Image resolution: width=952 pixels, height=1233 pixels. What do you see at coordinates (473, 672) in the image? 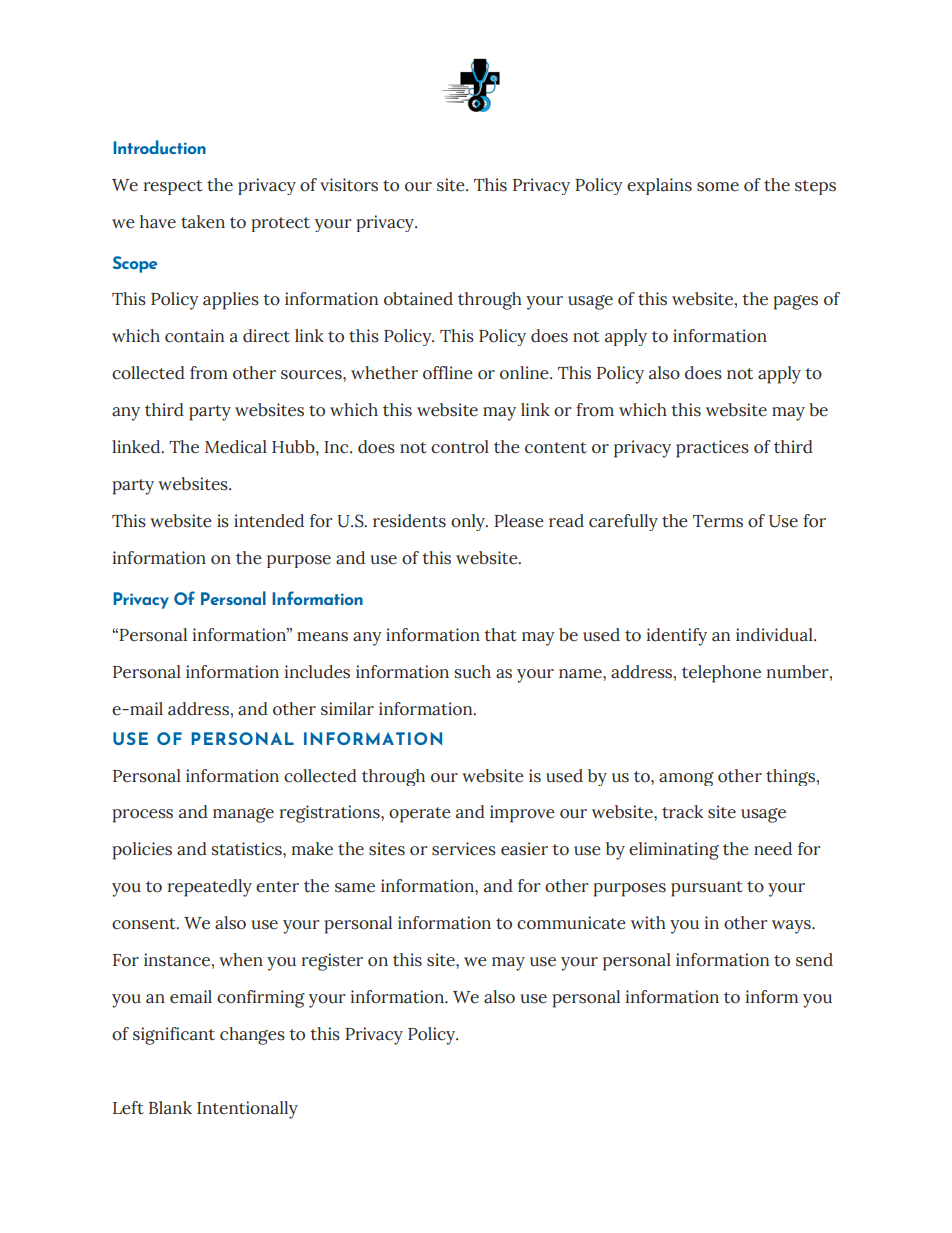
I see `such` at bounding box center [473, 672].
